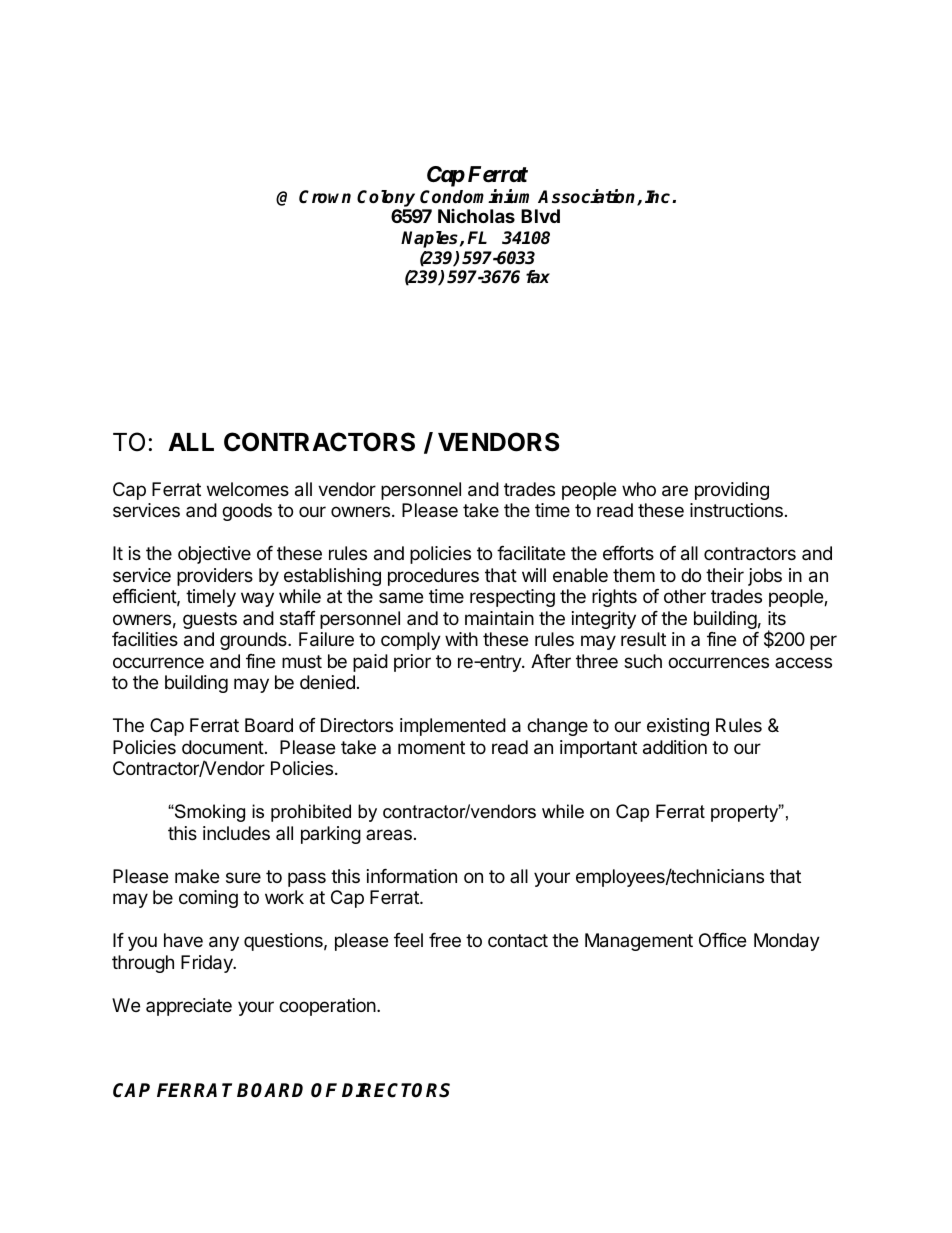 The height and width of the page is (1233, 952). I want to click on Crown, so click(325, 197).
